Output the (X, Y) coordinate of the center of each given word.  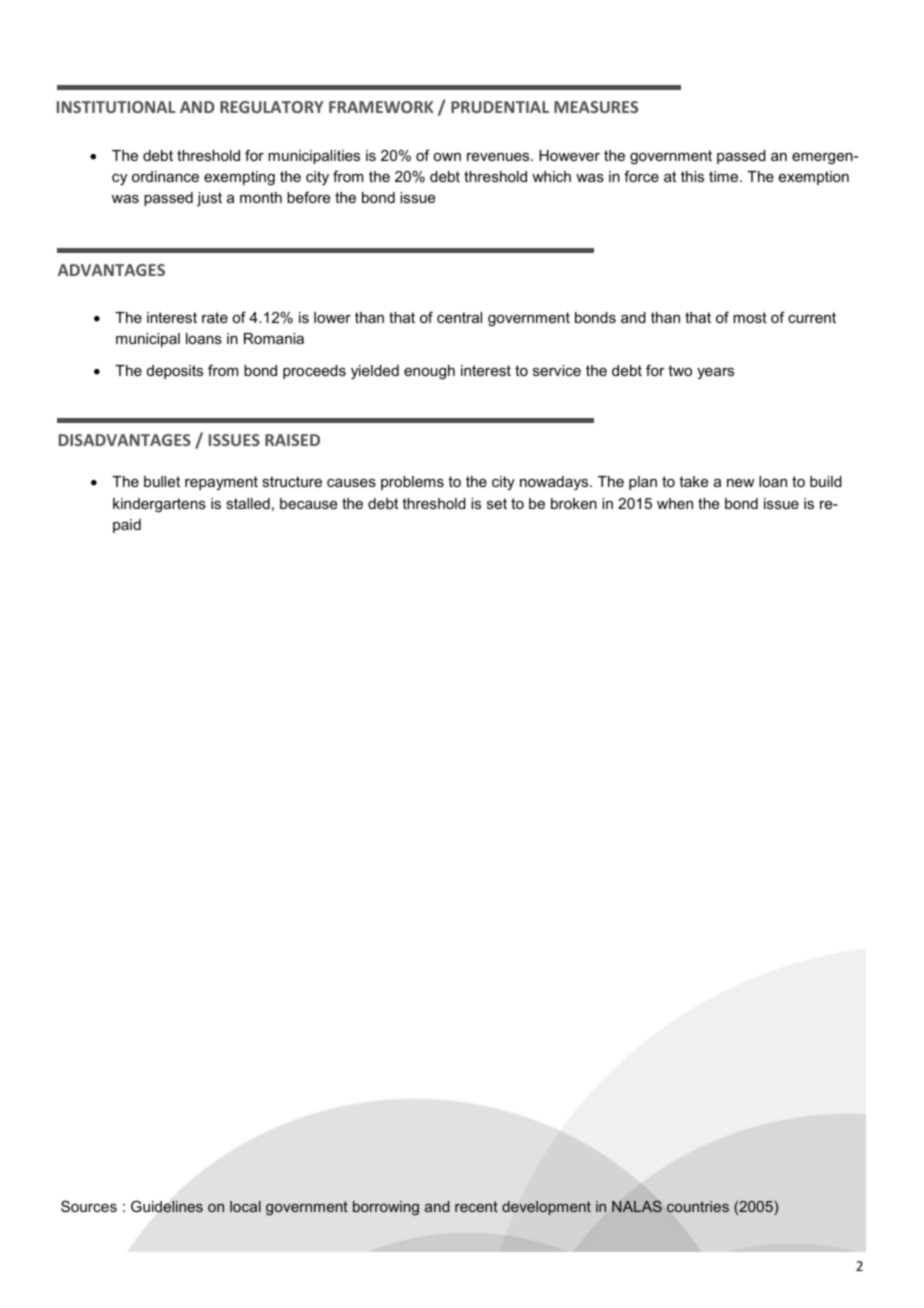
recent (476, 1206)
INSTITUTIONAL (116, 107)
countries (698, 1206)
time (725, 176)
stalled (248, 503)
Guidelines (167, 1206)
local (245, 1206)
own (447, 157)
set (497, 503)
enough (429, 372)
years (715, 373)
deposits (175, 372)
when (675, 503)
